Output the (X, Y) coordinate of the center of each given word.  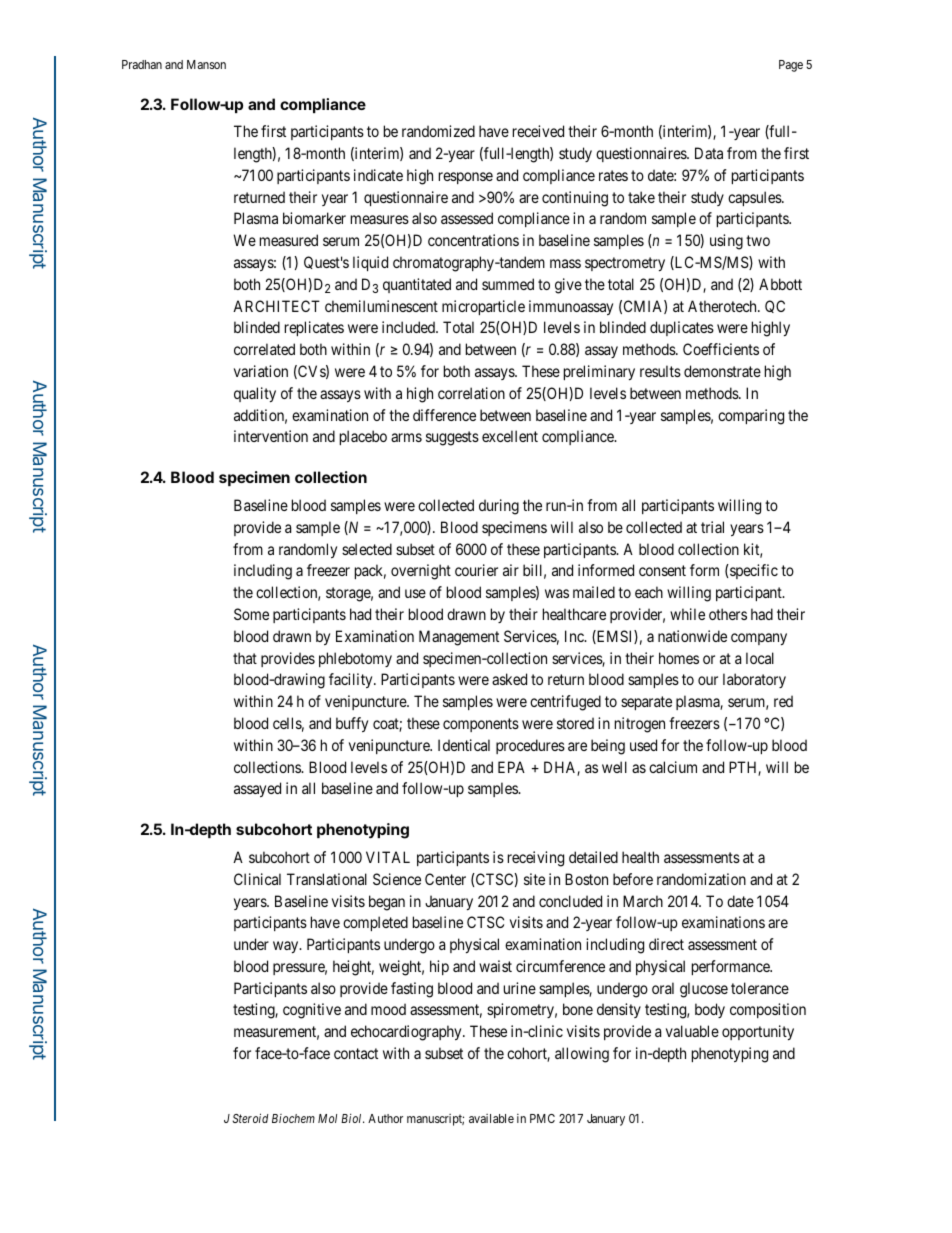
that (245, 658)
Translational (327, 879)
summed (508, 284)
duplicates (682, 328)
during (499, 507)
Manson (206, 64)
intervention (271, 436)
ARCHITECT (276, 306)
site (534, 879)
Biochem (293, 1118)
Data (709, 153)
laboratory (754, 680)
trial (712, 527)
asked (509, 679)
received (538, 131)
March (643, 901)
